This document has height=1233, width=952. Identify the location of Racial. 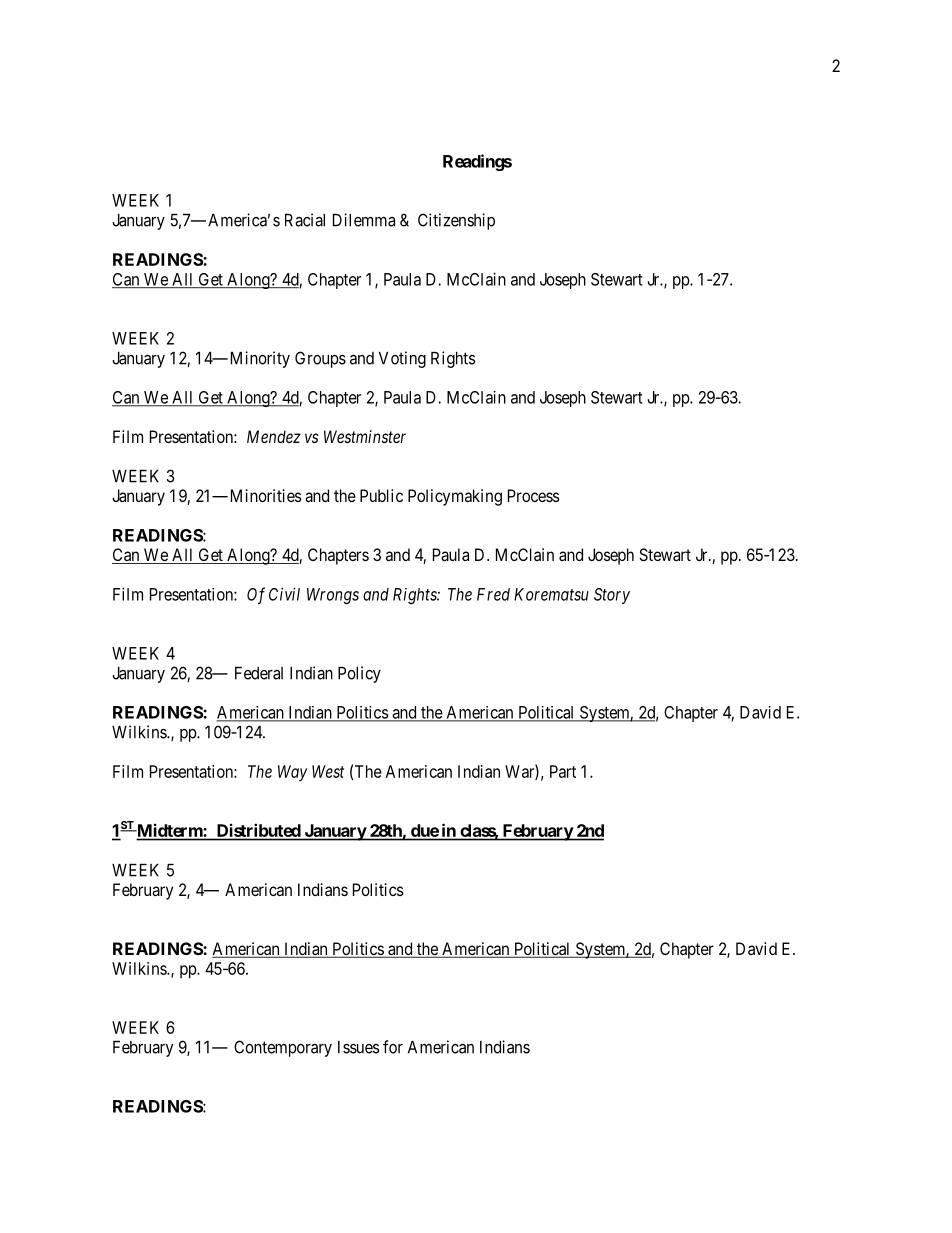
(305, 220).
